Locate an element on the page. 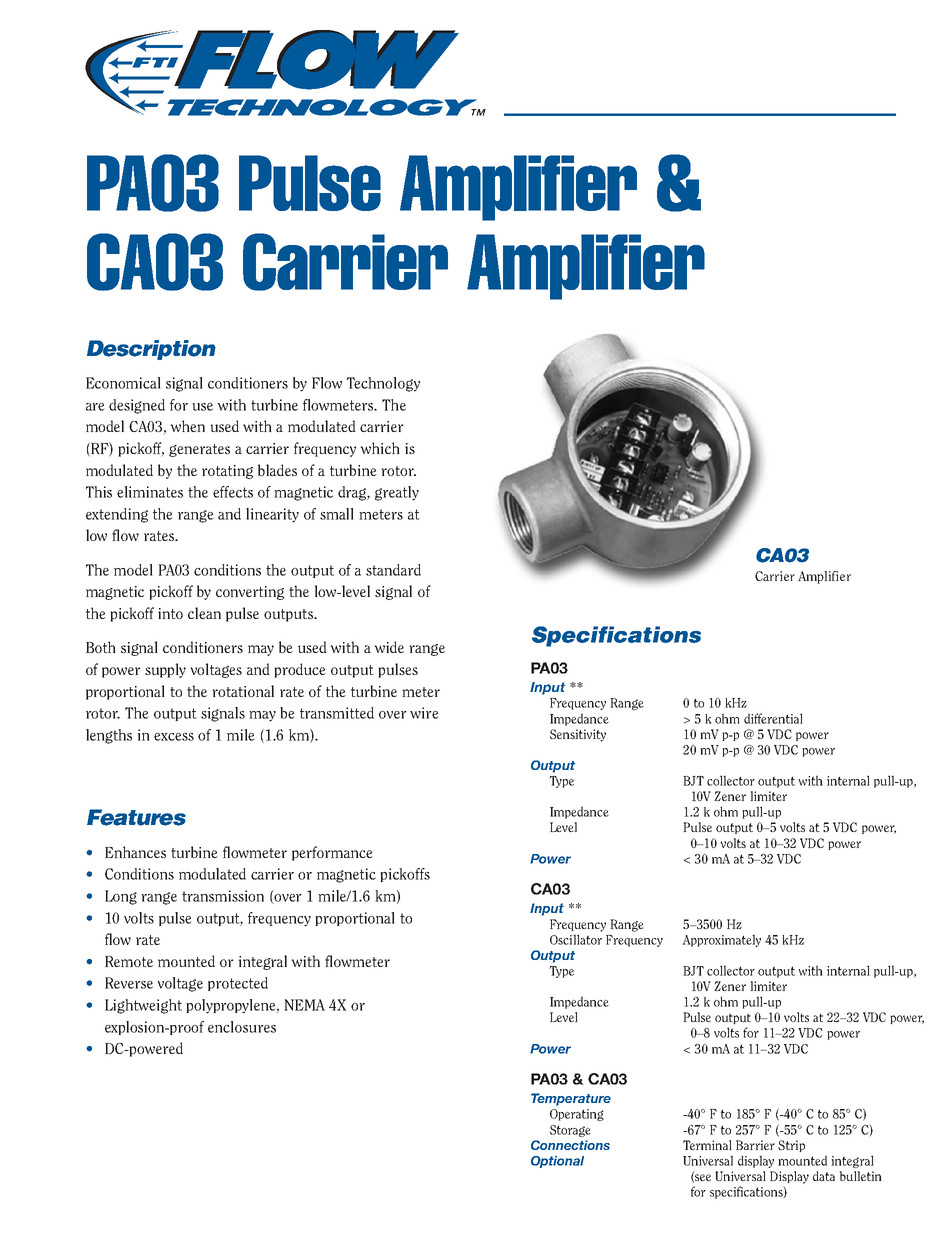  which is located at coordinates (380, 448).
